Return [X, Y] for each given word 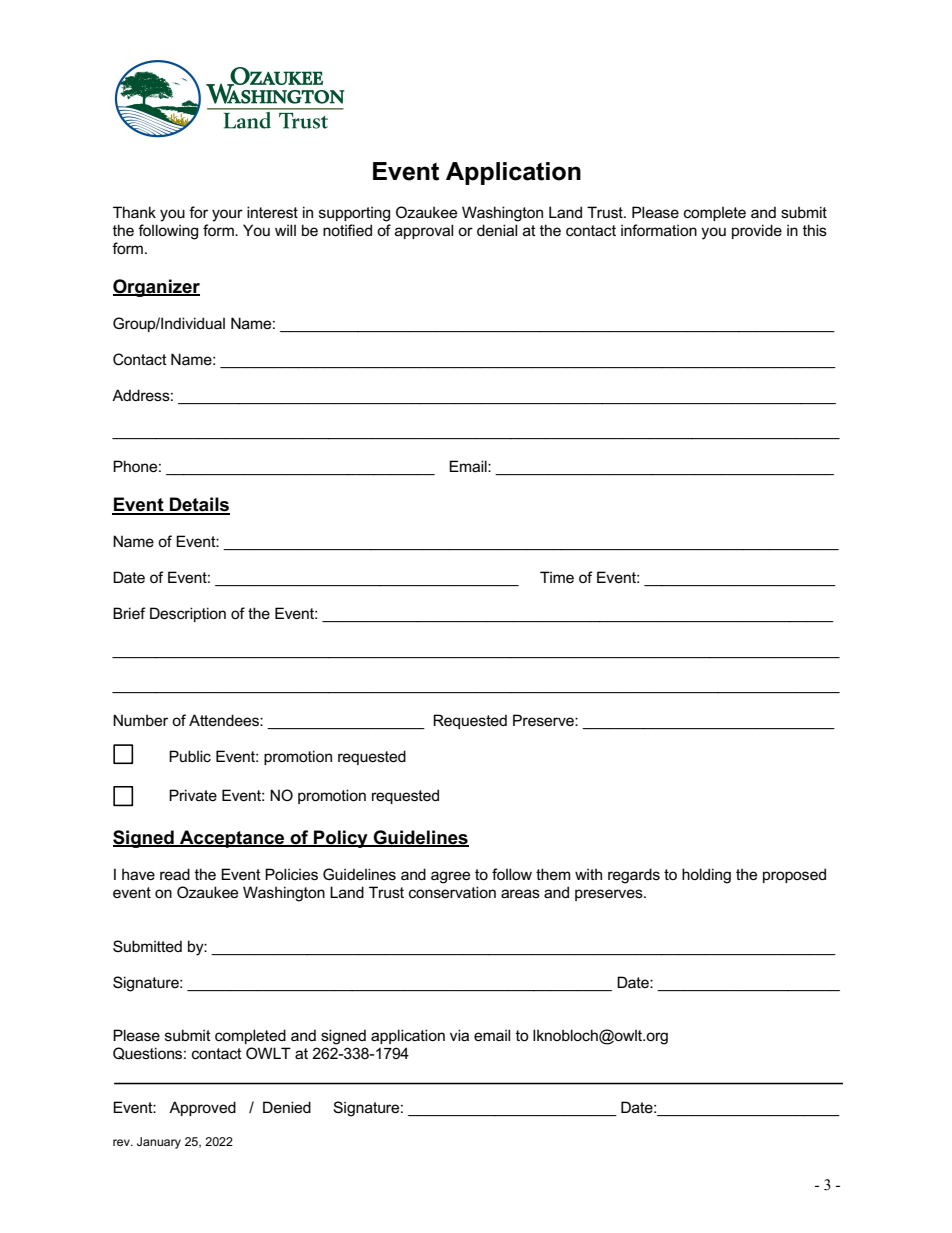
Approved [202, 1108]
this [815, 230]
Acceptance [232, 839]
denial [497, 230]
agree [450, 877]
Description [188, 614]
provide [757, 231]
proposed [794, 875]
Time [557, 577]
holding [706, 876]
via [459, 1035]
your [227, 215]
